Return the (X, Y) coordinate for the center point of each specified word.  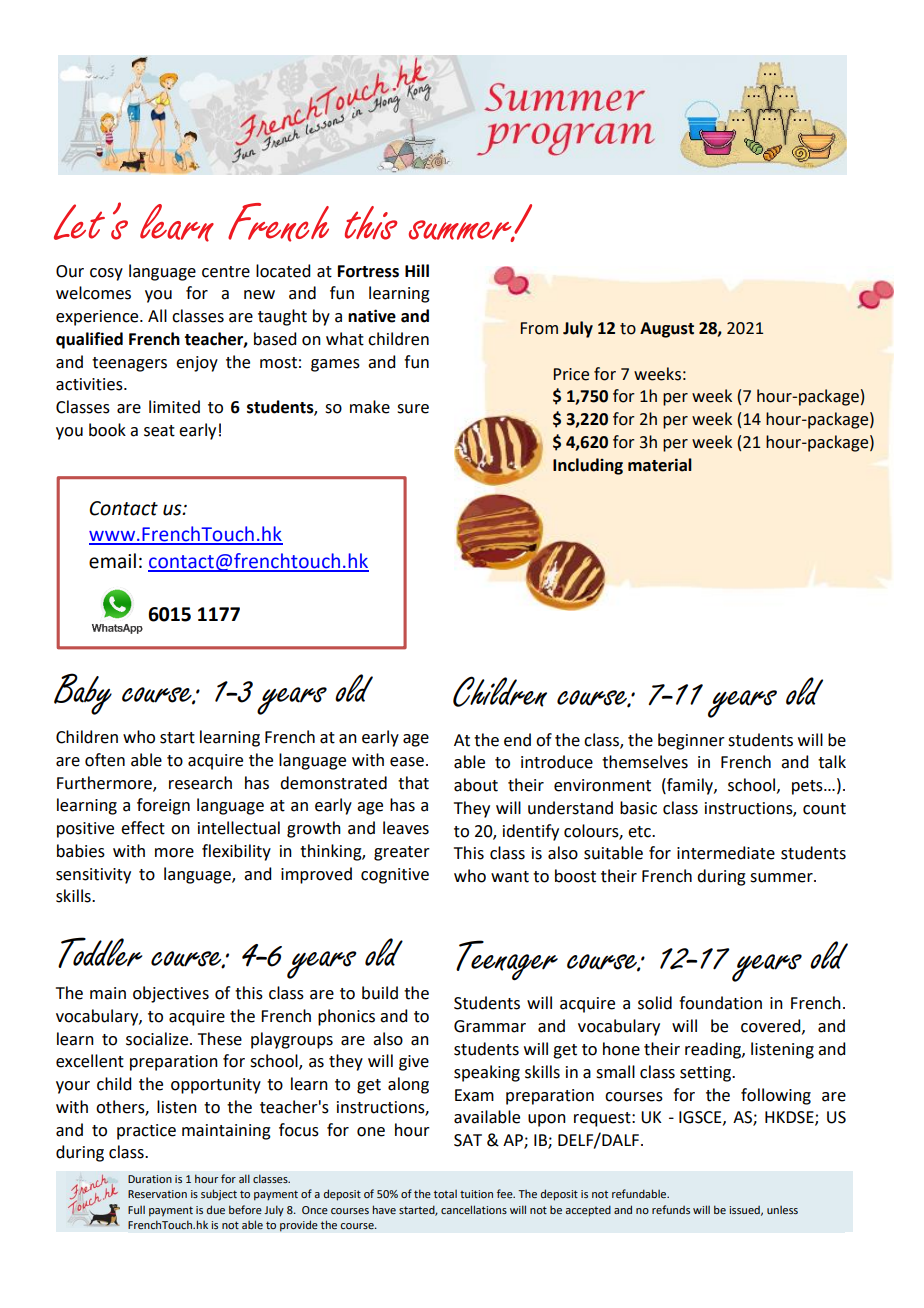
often (105, 760)
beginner (691, 741)
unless (782, 1210)
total (445, 1194)
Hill (417, 270)
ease (407, 762)
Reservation (157, 1194)
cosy (106, 274)
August (667, 330)
